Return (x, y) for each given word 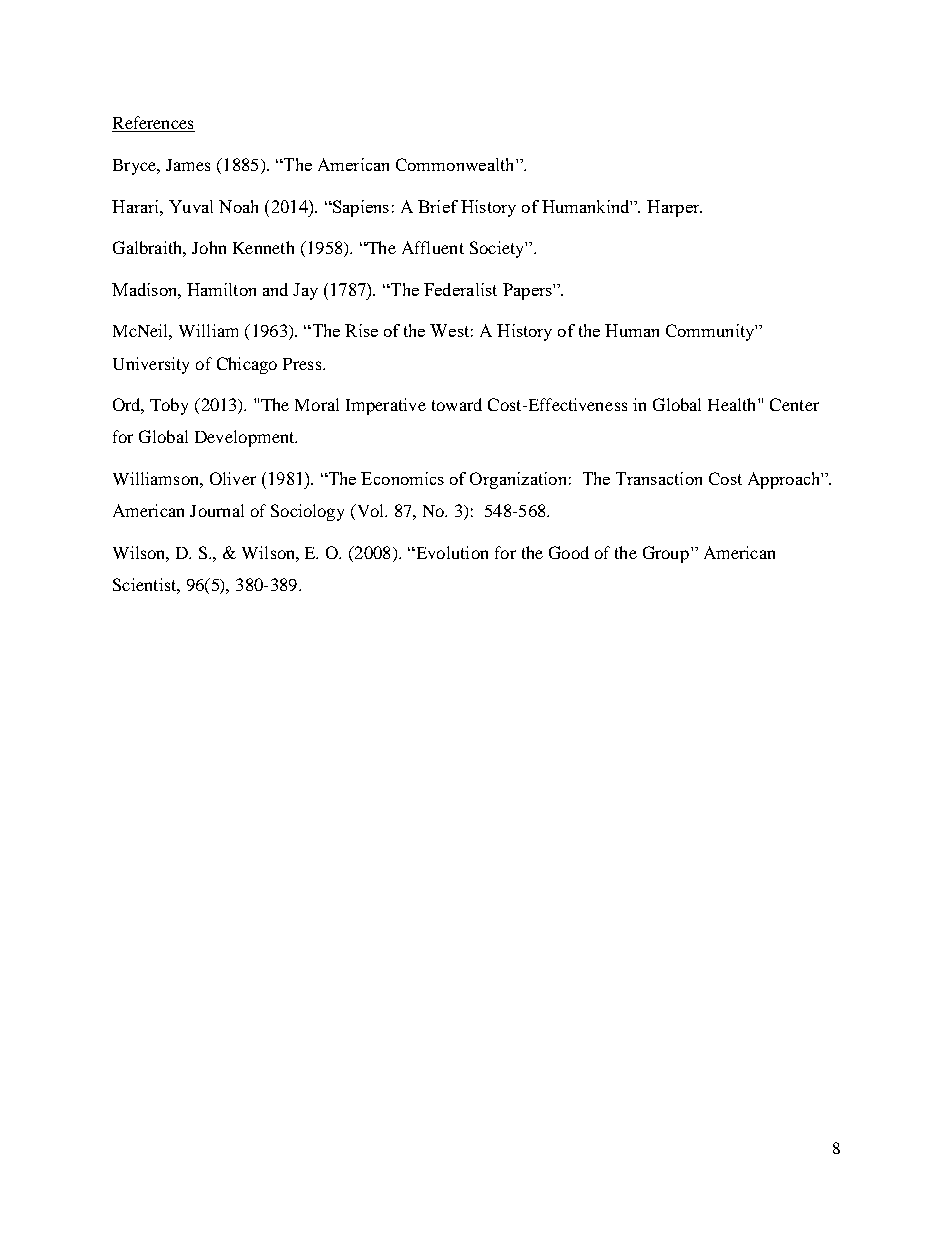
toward (457, 404)
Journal (217, 510)
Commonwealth (456, 164)
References (153, 124)
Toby (169, 406)
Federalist (460, 289)
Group (666, 554)
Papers (528, 291)
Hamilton (221, 289)
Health (733, 404)
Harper (674, 208)
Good (569, 552)
